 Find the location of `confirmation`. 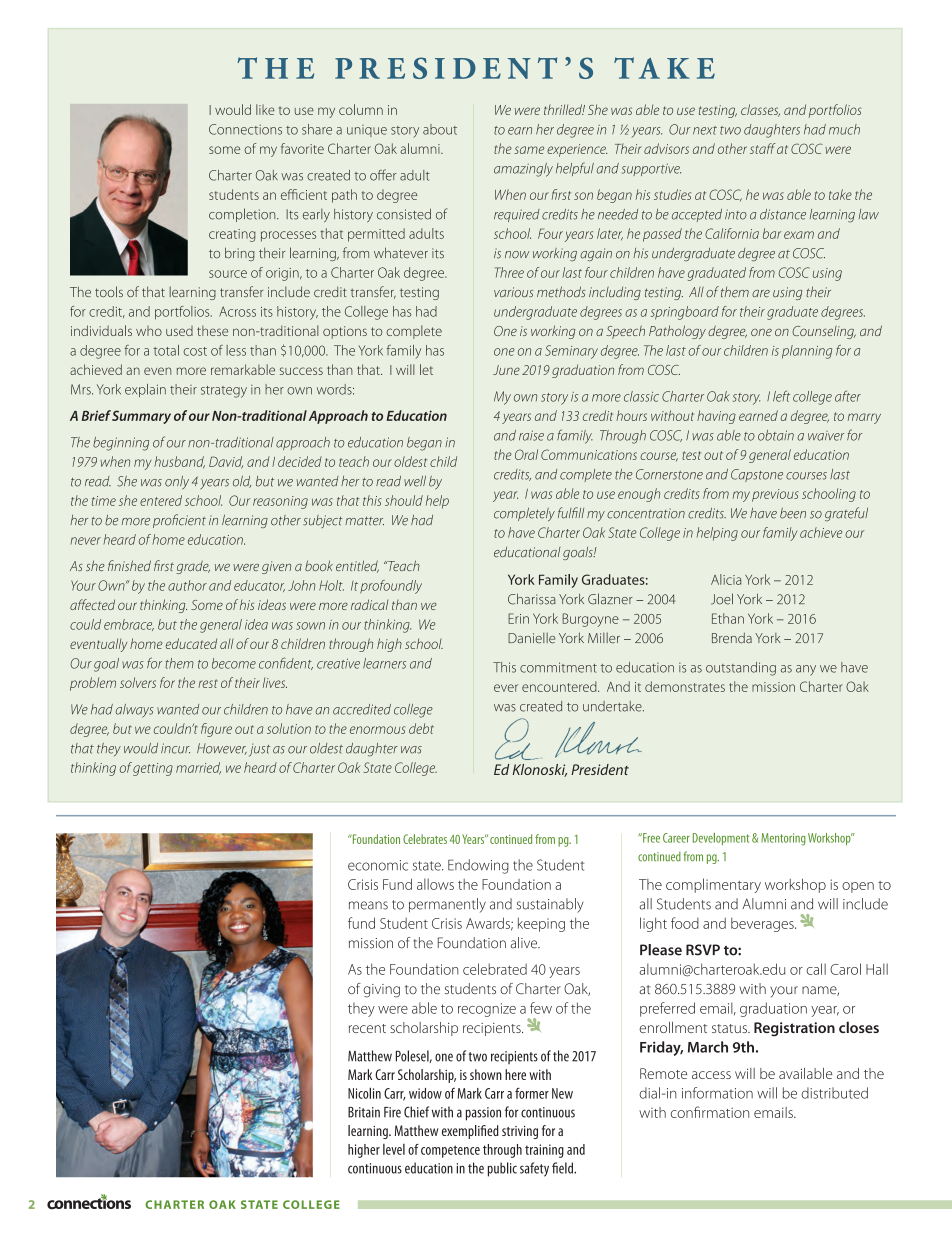

confirmation is located at coordinates (710, 1112).
